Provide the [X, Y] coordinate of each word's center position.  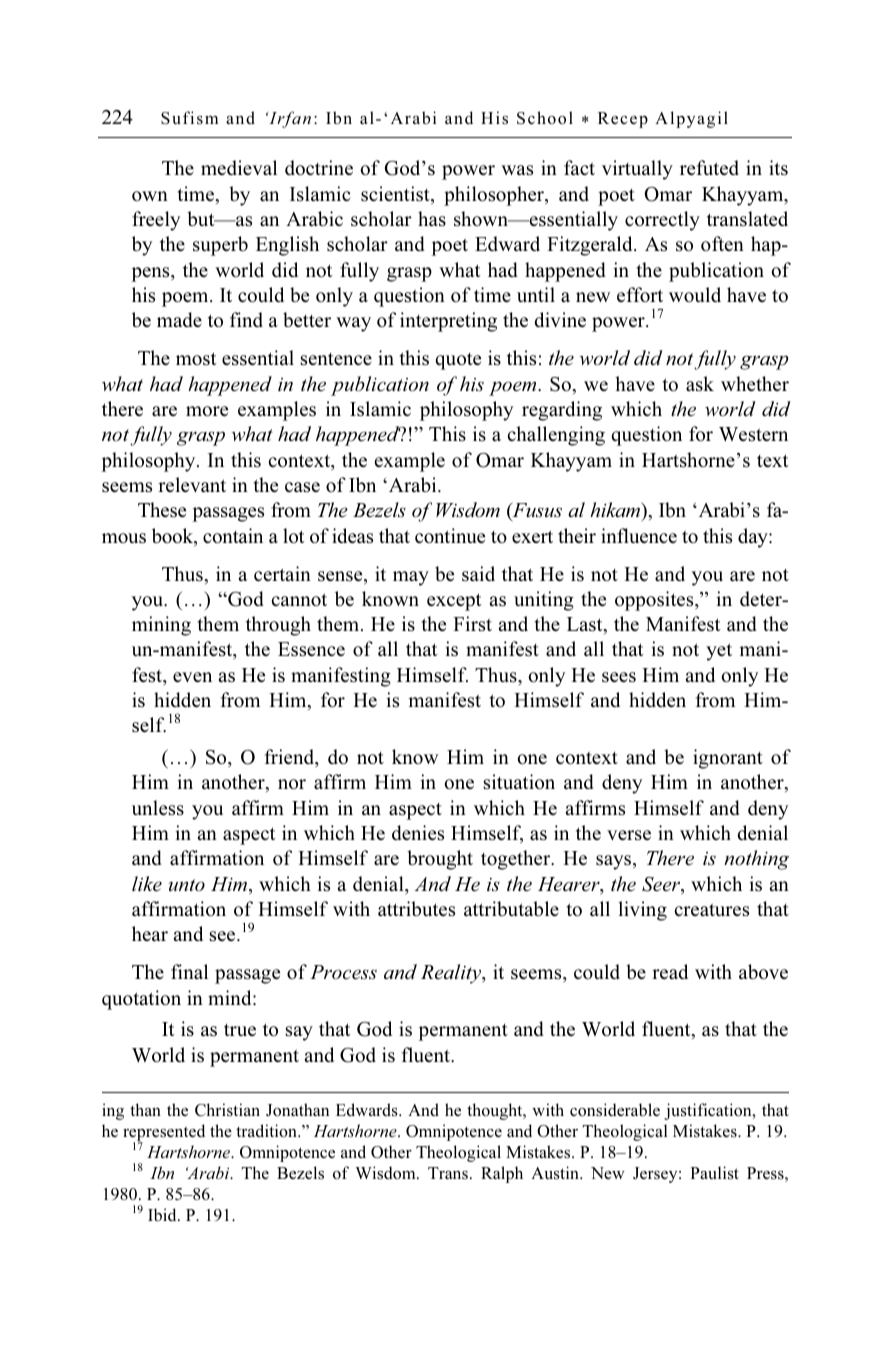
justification [709, 1111]
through [278, 626]
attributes [416, 909]
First [472, 623]
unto [187, 885]
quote [458, 361]
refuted [709, 168]
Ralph [502, 1174]
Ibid [163, 1215]
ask [700, 384]
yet [719, 652]
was [517, 170]
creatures [711, 910]
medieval [239, 168]
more [207, 411]
